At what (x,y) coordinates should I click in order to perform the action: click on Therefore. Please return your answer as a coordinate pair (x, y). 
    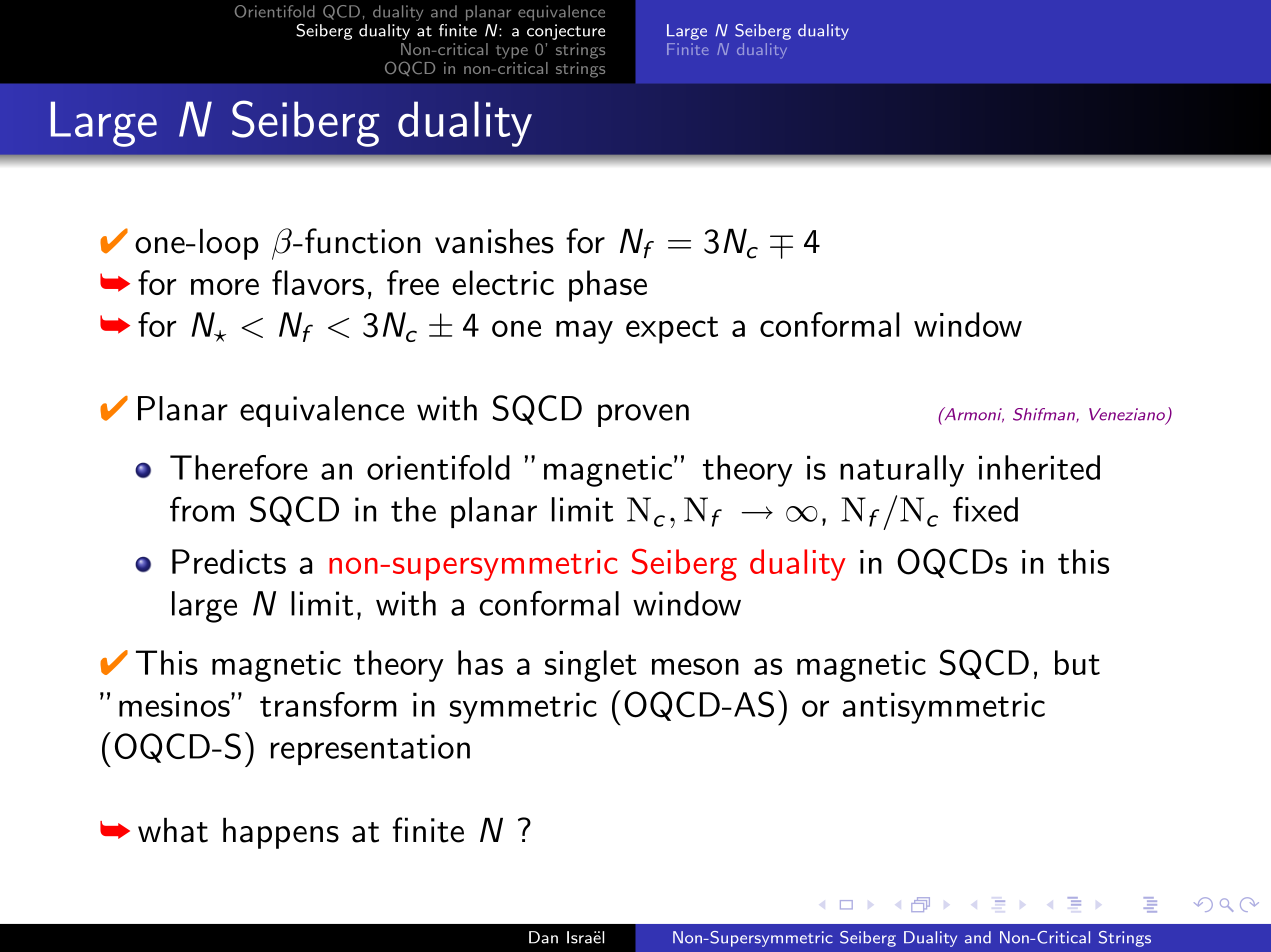
    Looking at the image, I should click on (239, 467).
